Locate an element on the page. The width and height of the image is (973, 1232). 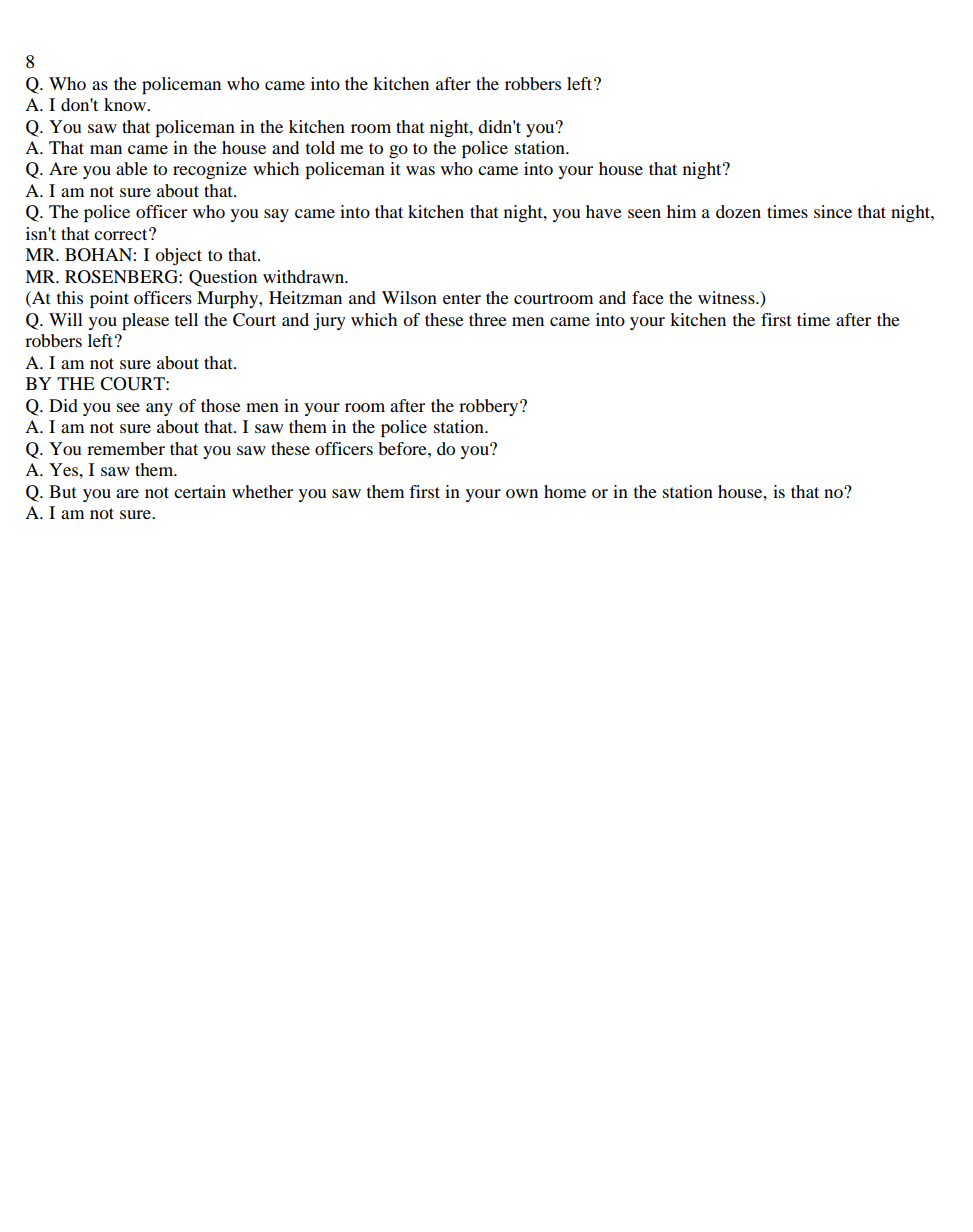
certain is located at coordinates (200, 491).
